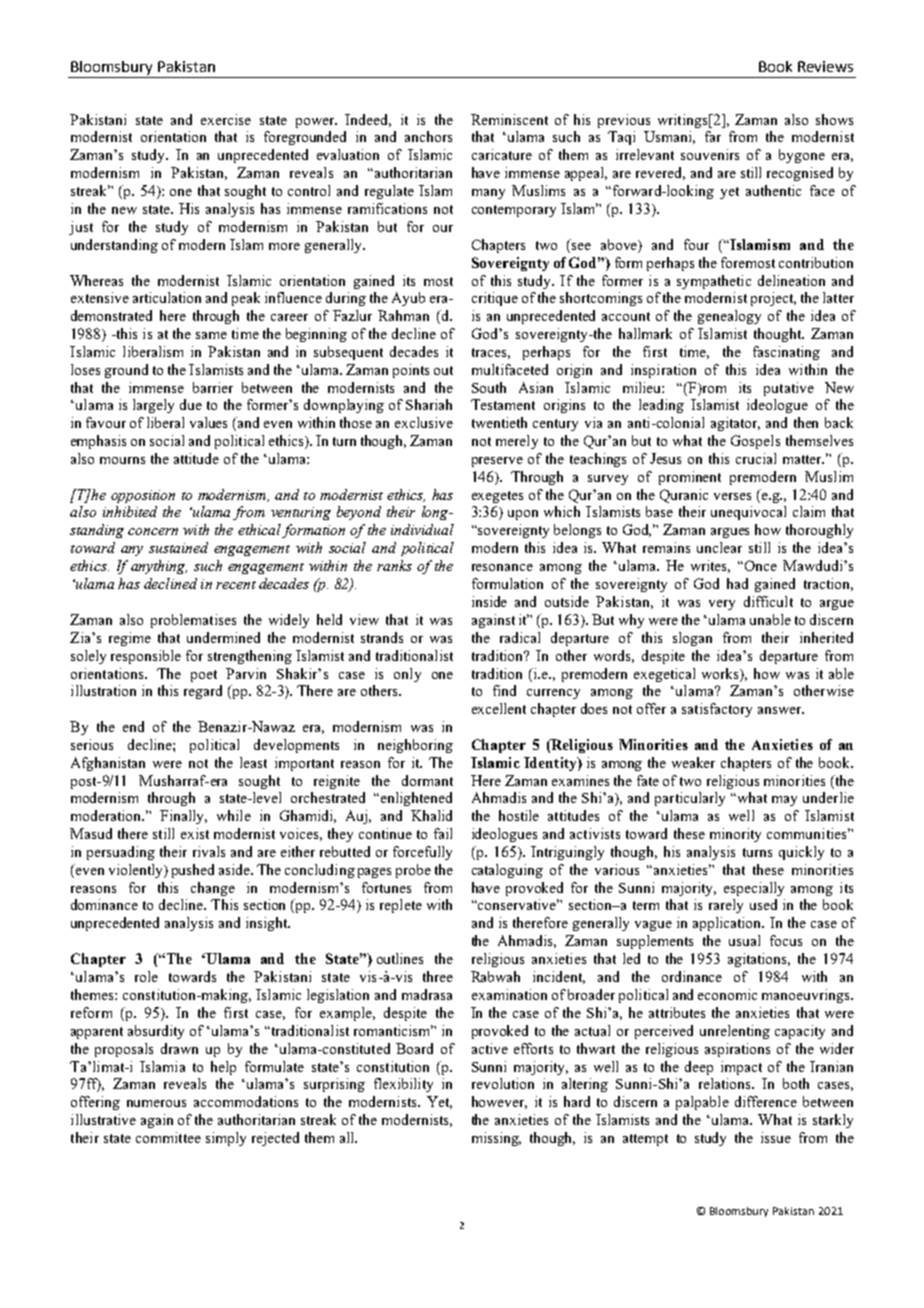 The height and width of the screenshot is (1308, 924). What do you see at coordinates (427, 780) in the screenshot?
I see `dormant` at bounding box center [427, 780].
